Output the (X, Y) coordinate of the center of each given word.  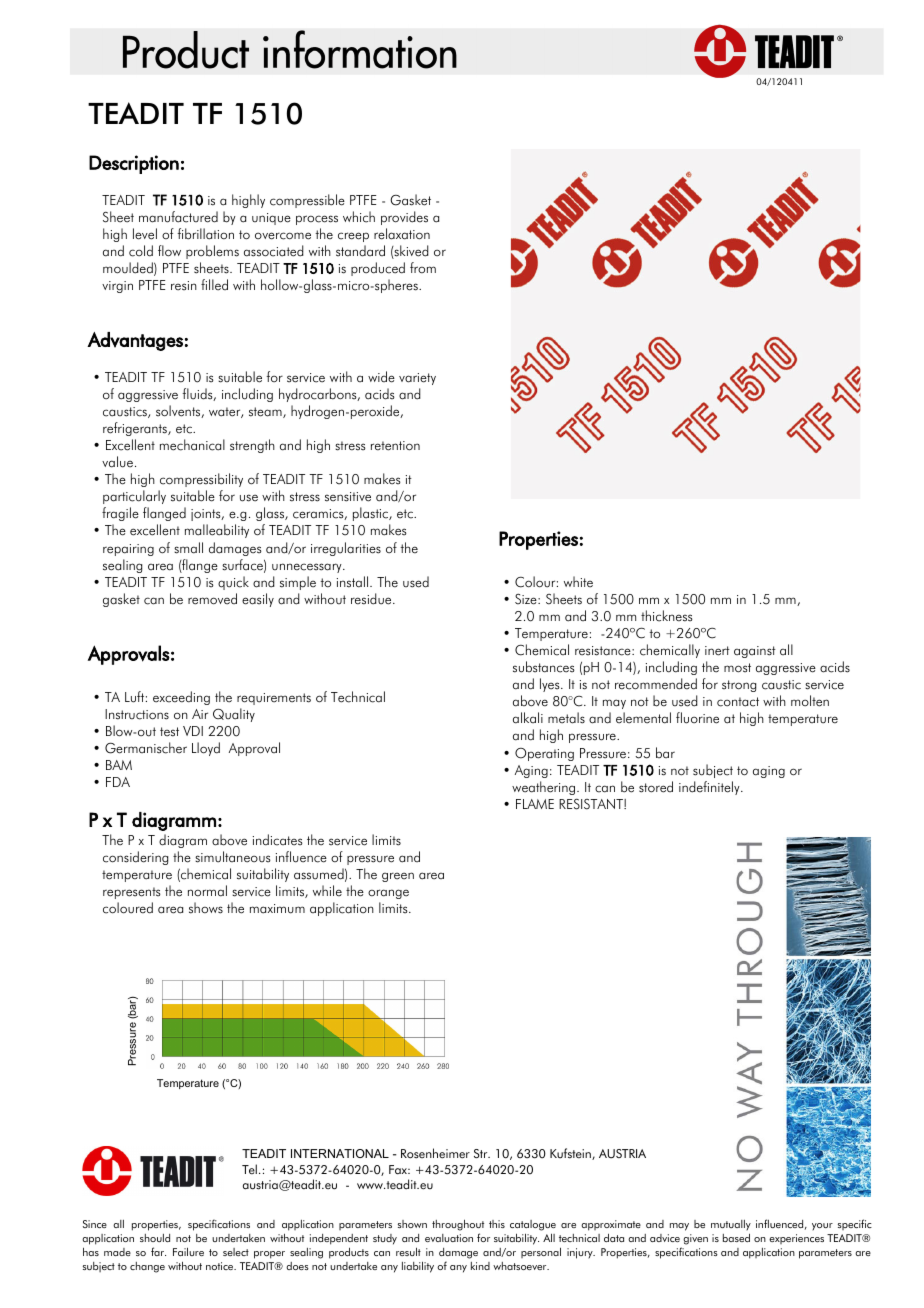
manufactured (178, 217)
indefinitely (710, 788)
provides (404, 218)
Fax (399, 1170)
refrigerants (136, 429)
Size (527, 599)
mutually (731, 1227)
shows (206, 908)
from (423, 267)
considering (135, 858)
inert (717, 651)
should (155, 1238)
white (578, 582)
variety (417, 379)
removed (212, 599)
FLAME (535, 804)
